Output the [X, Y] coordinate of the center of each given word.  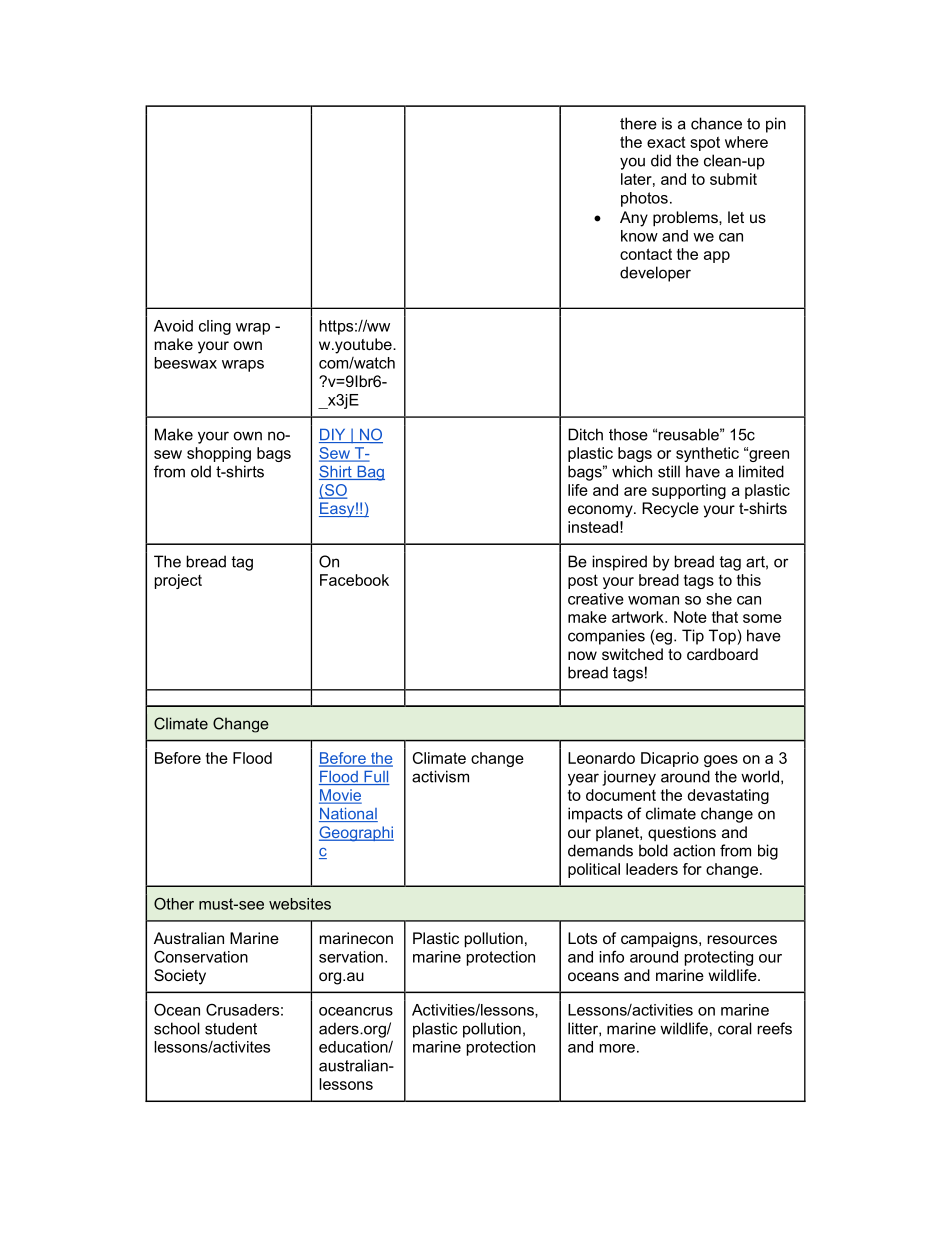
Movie [340, 796]
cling [215, 327]
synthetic [707, 454]
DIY [333, 436]
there [638, 123]
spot [705, 144]
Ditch [585, 434]
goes [721, 761]
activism [440, 776]
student [231, 1028]
